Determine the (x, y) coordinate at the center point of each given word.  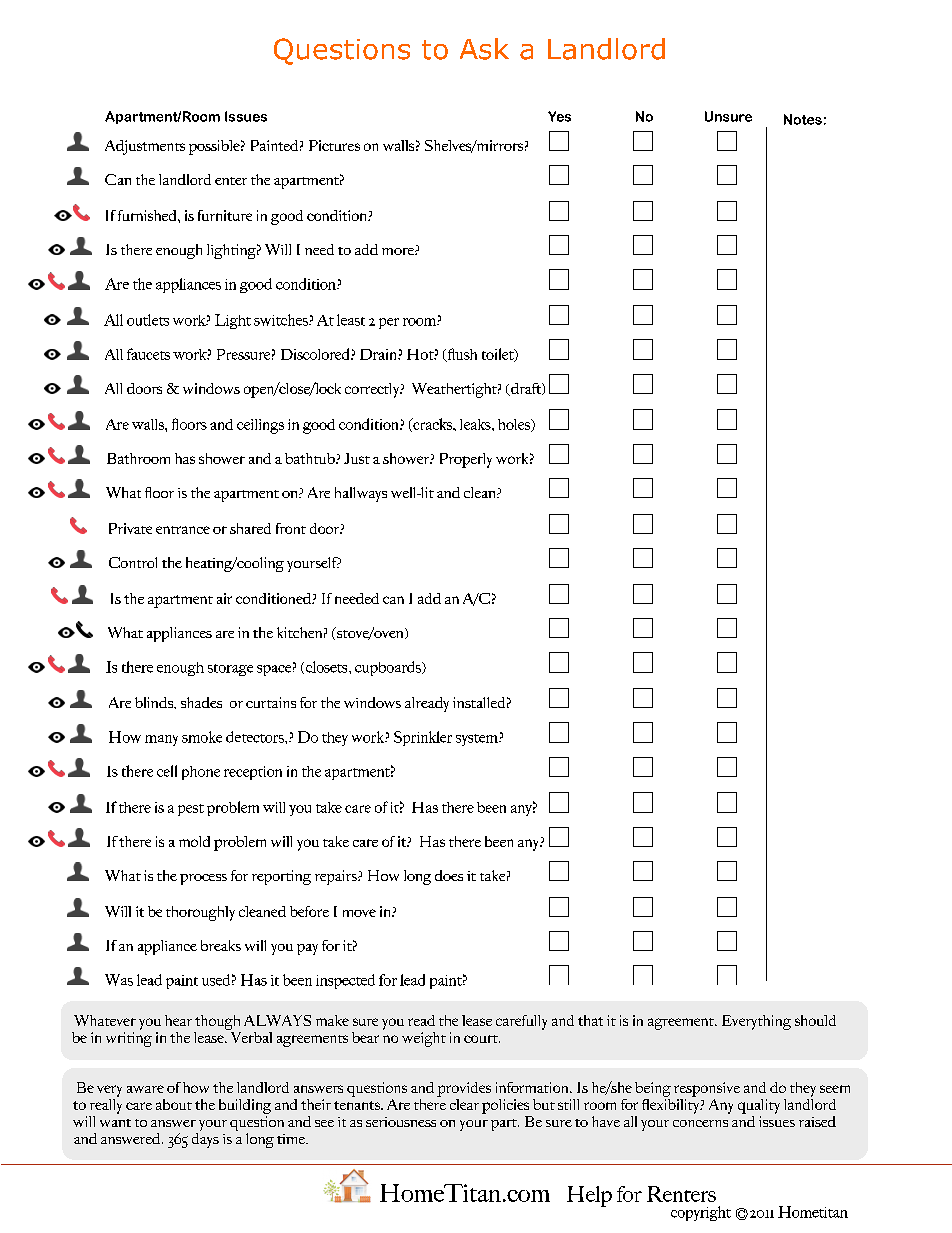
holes (515, 425)
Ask (484, 49)
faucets (148, 354)
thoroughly (200, 913)
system (478, 740)
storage (230, 670)
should (815, 1020)
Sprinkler (423, 738)
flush (461, 355)
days (205, 1139)
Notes (803, 119)
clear (464, 1104)
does (449, 875)
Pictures (334, 145)
